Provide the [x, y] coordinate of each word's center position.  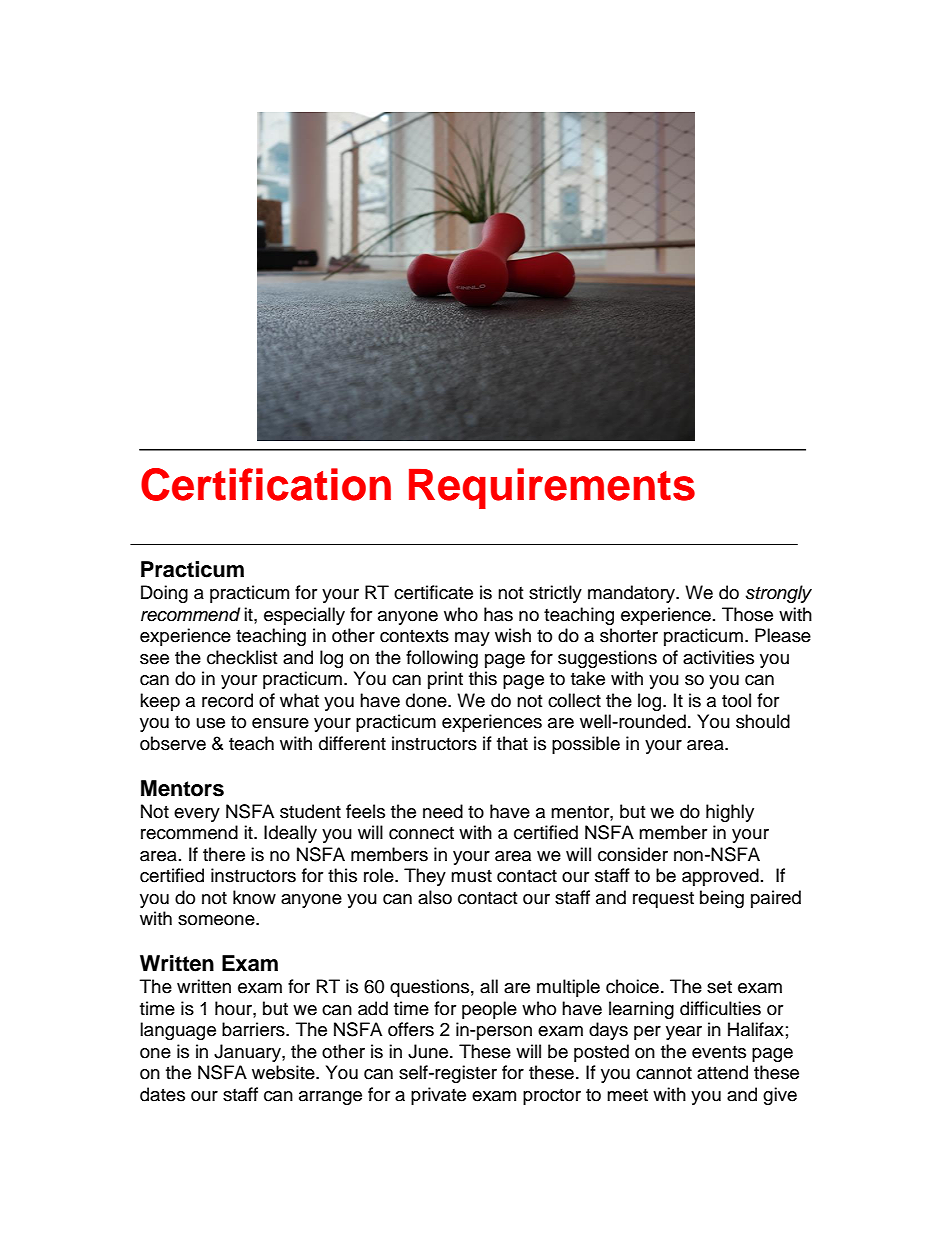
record [227, 700]
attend [722, 1072]
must [471, 876]
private [438, 1096]
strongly [779, 594]
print [445, 680]
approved [720, 877]
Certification [266, 484]
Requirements [552, 488]
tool [736, 700]
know [254, 897]
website [284, 1072]
